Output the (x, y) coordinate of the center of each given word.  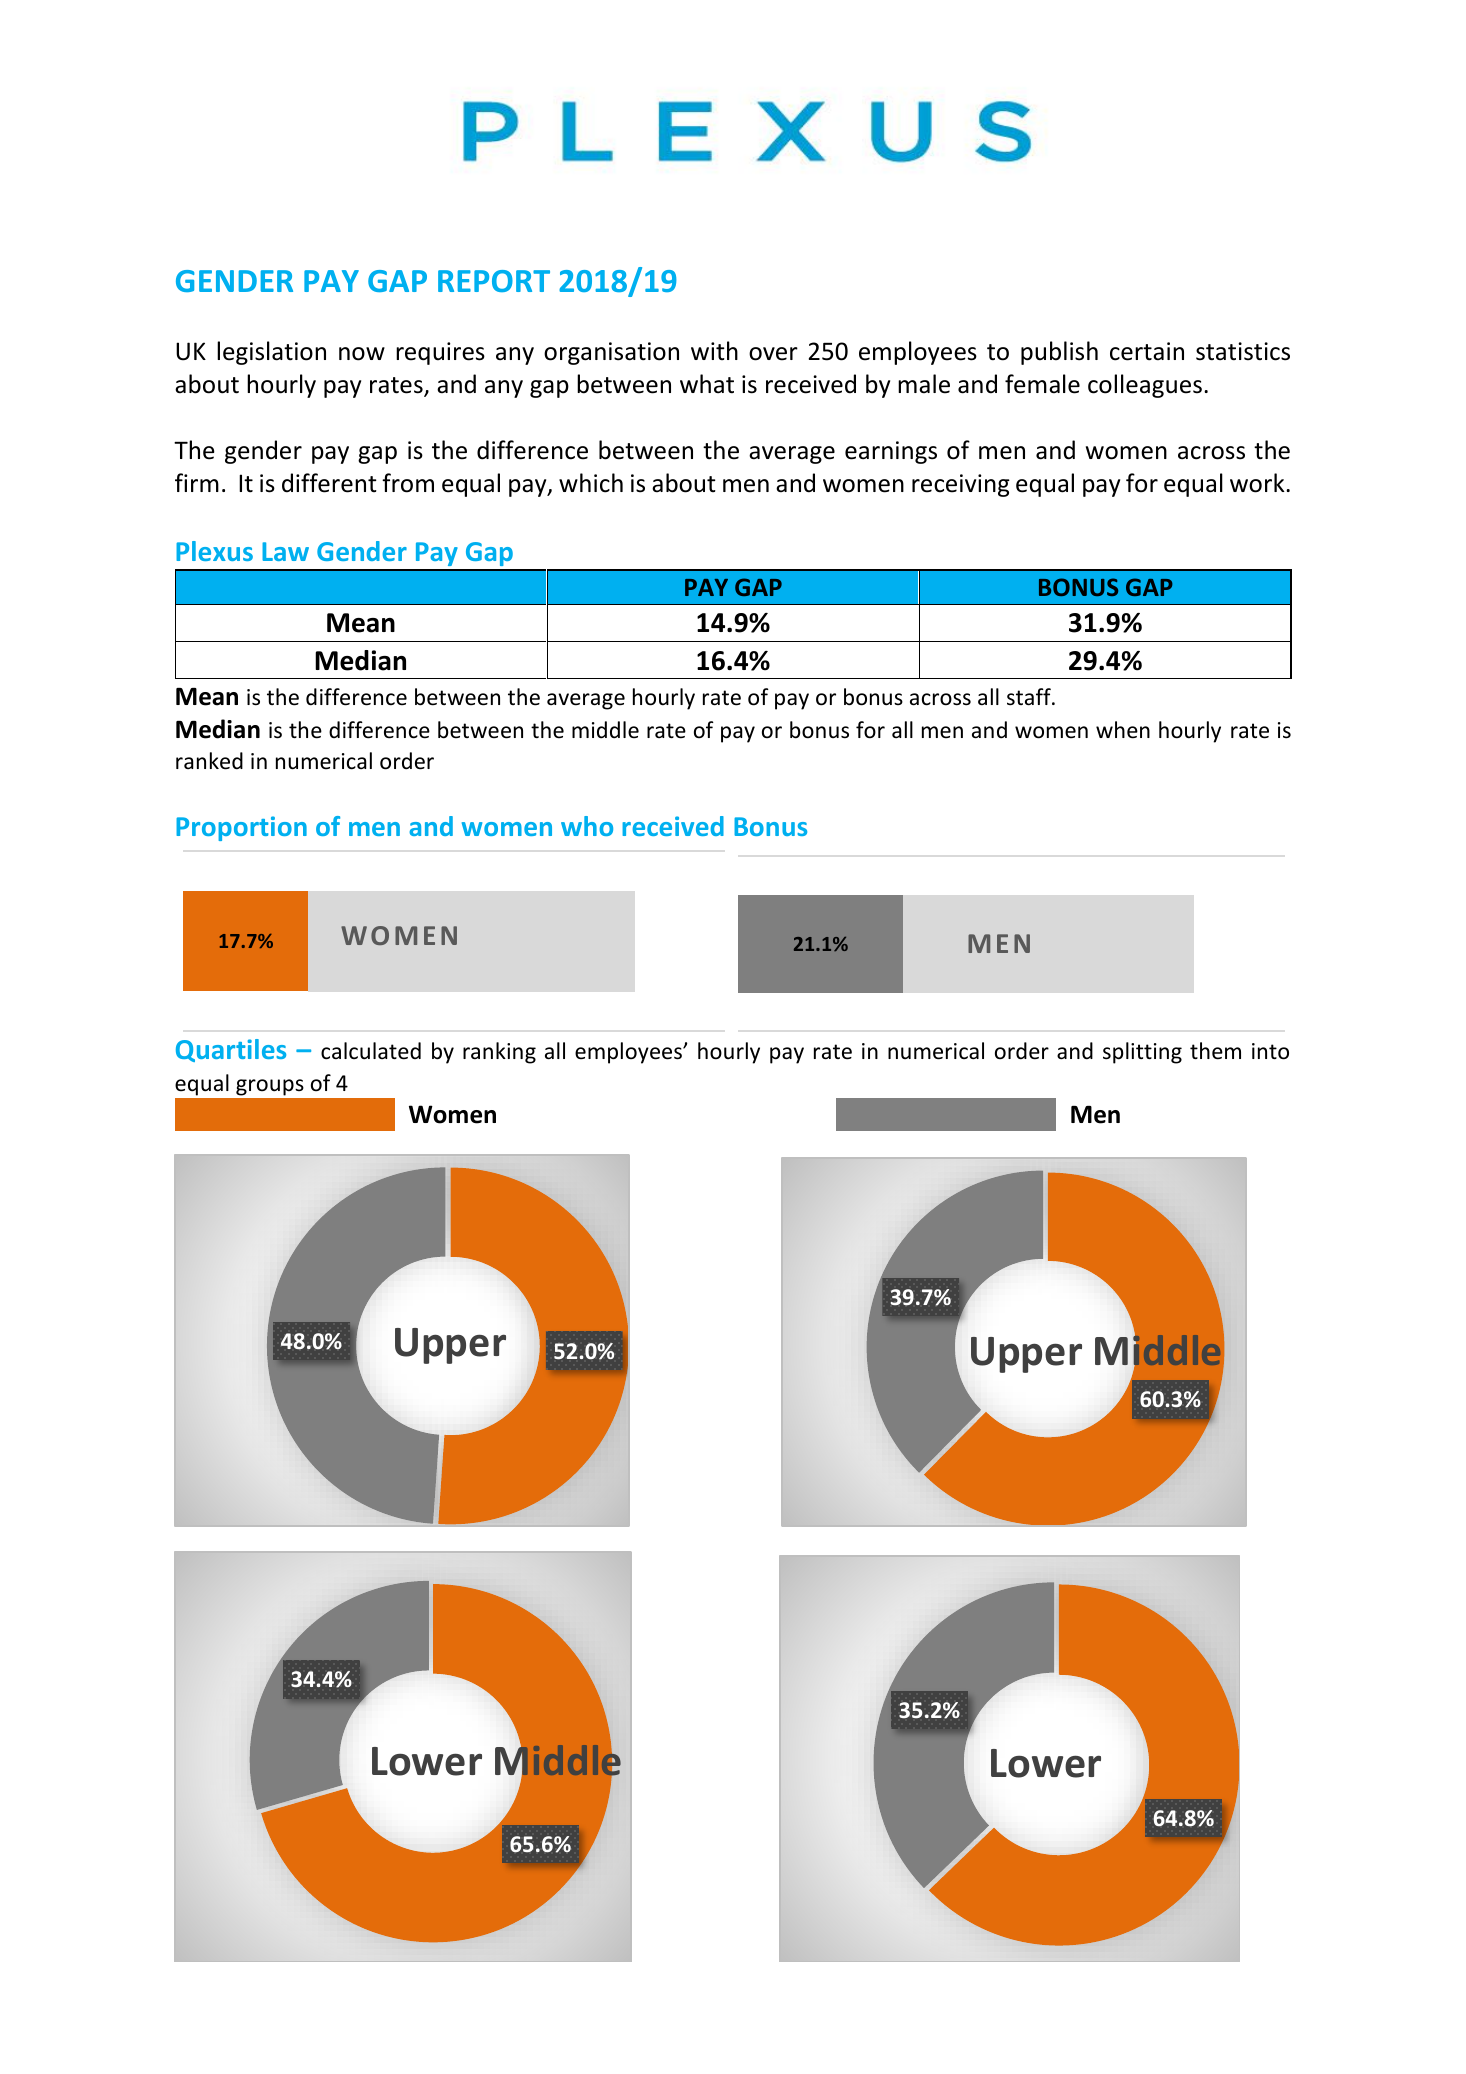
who (587, 826)
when (1123, 730)
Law (285, 551)
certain (1147, 351)
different (329, 483)
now (362, 354)
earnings (891, 452)
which (591, 483)
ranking (499, 1053)
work (1258, 483)
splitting (1142, 1053)
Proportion (241, 828)
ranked (209, 761)
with (714, 350)
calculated (371, 1051)
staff (1030, 697)
